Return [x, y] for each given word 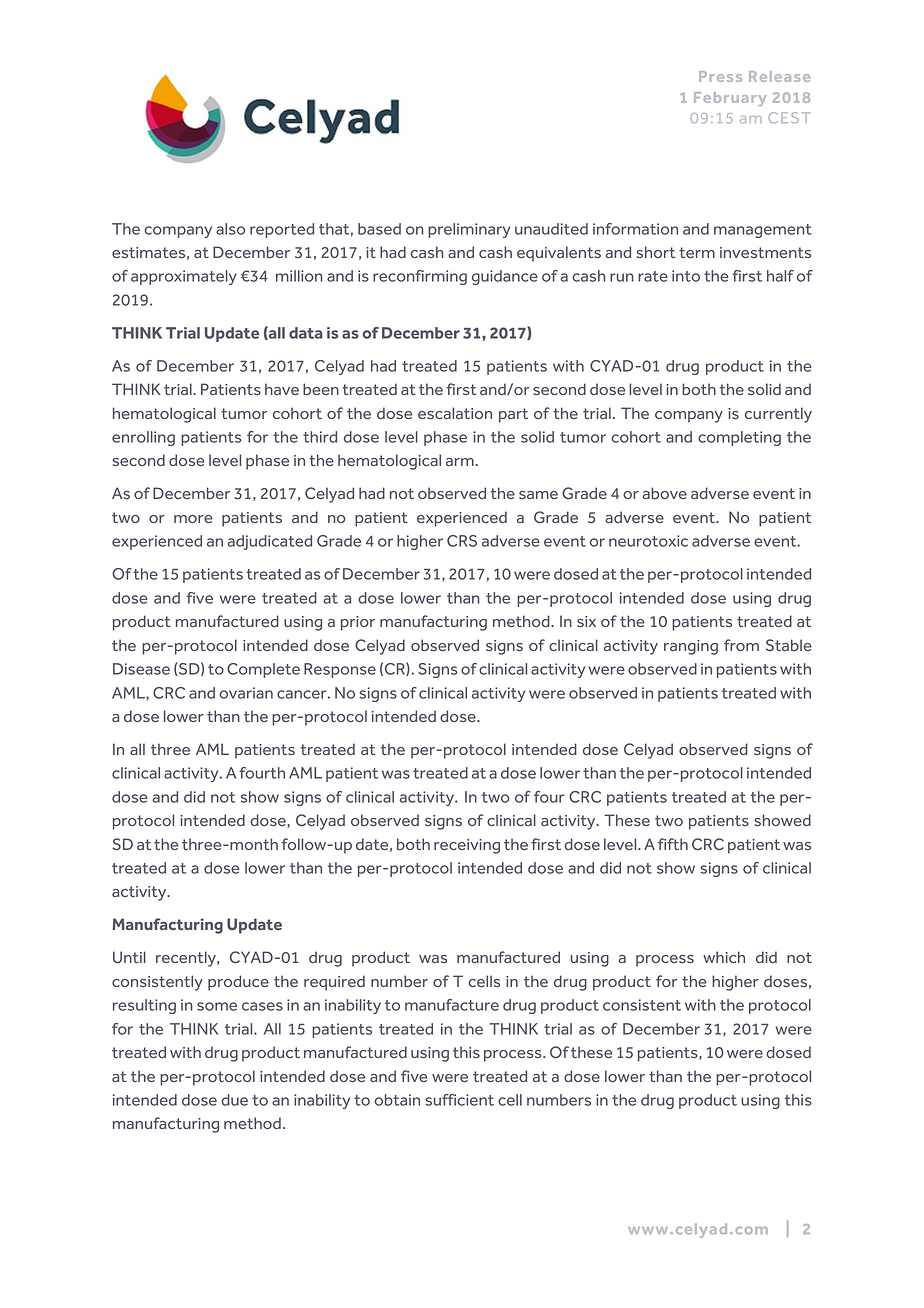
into [686, 276]
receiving [467, 846]
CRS [462, 541]
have [282, 389]
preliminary [469, 230]
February [730, 99]
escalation [455, 413]
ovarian [246, 693]
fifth [673, 844]
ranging [691, 647]
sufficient [459, 1100]
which [724, 957]
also [230, 229]
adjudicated [270, 542]
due [234, 1100]
